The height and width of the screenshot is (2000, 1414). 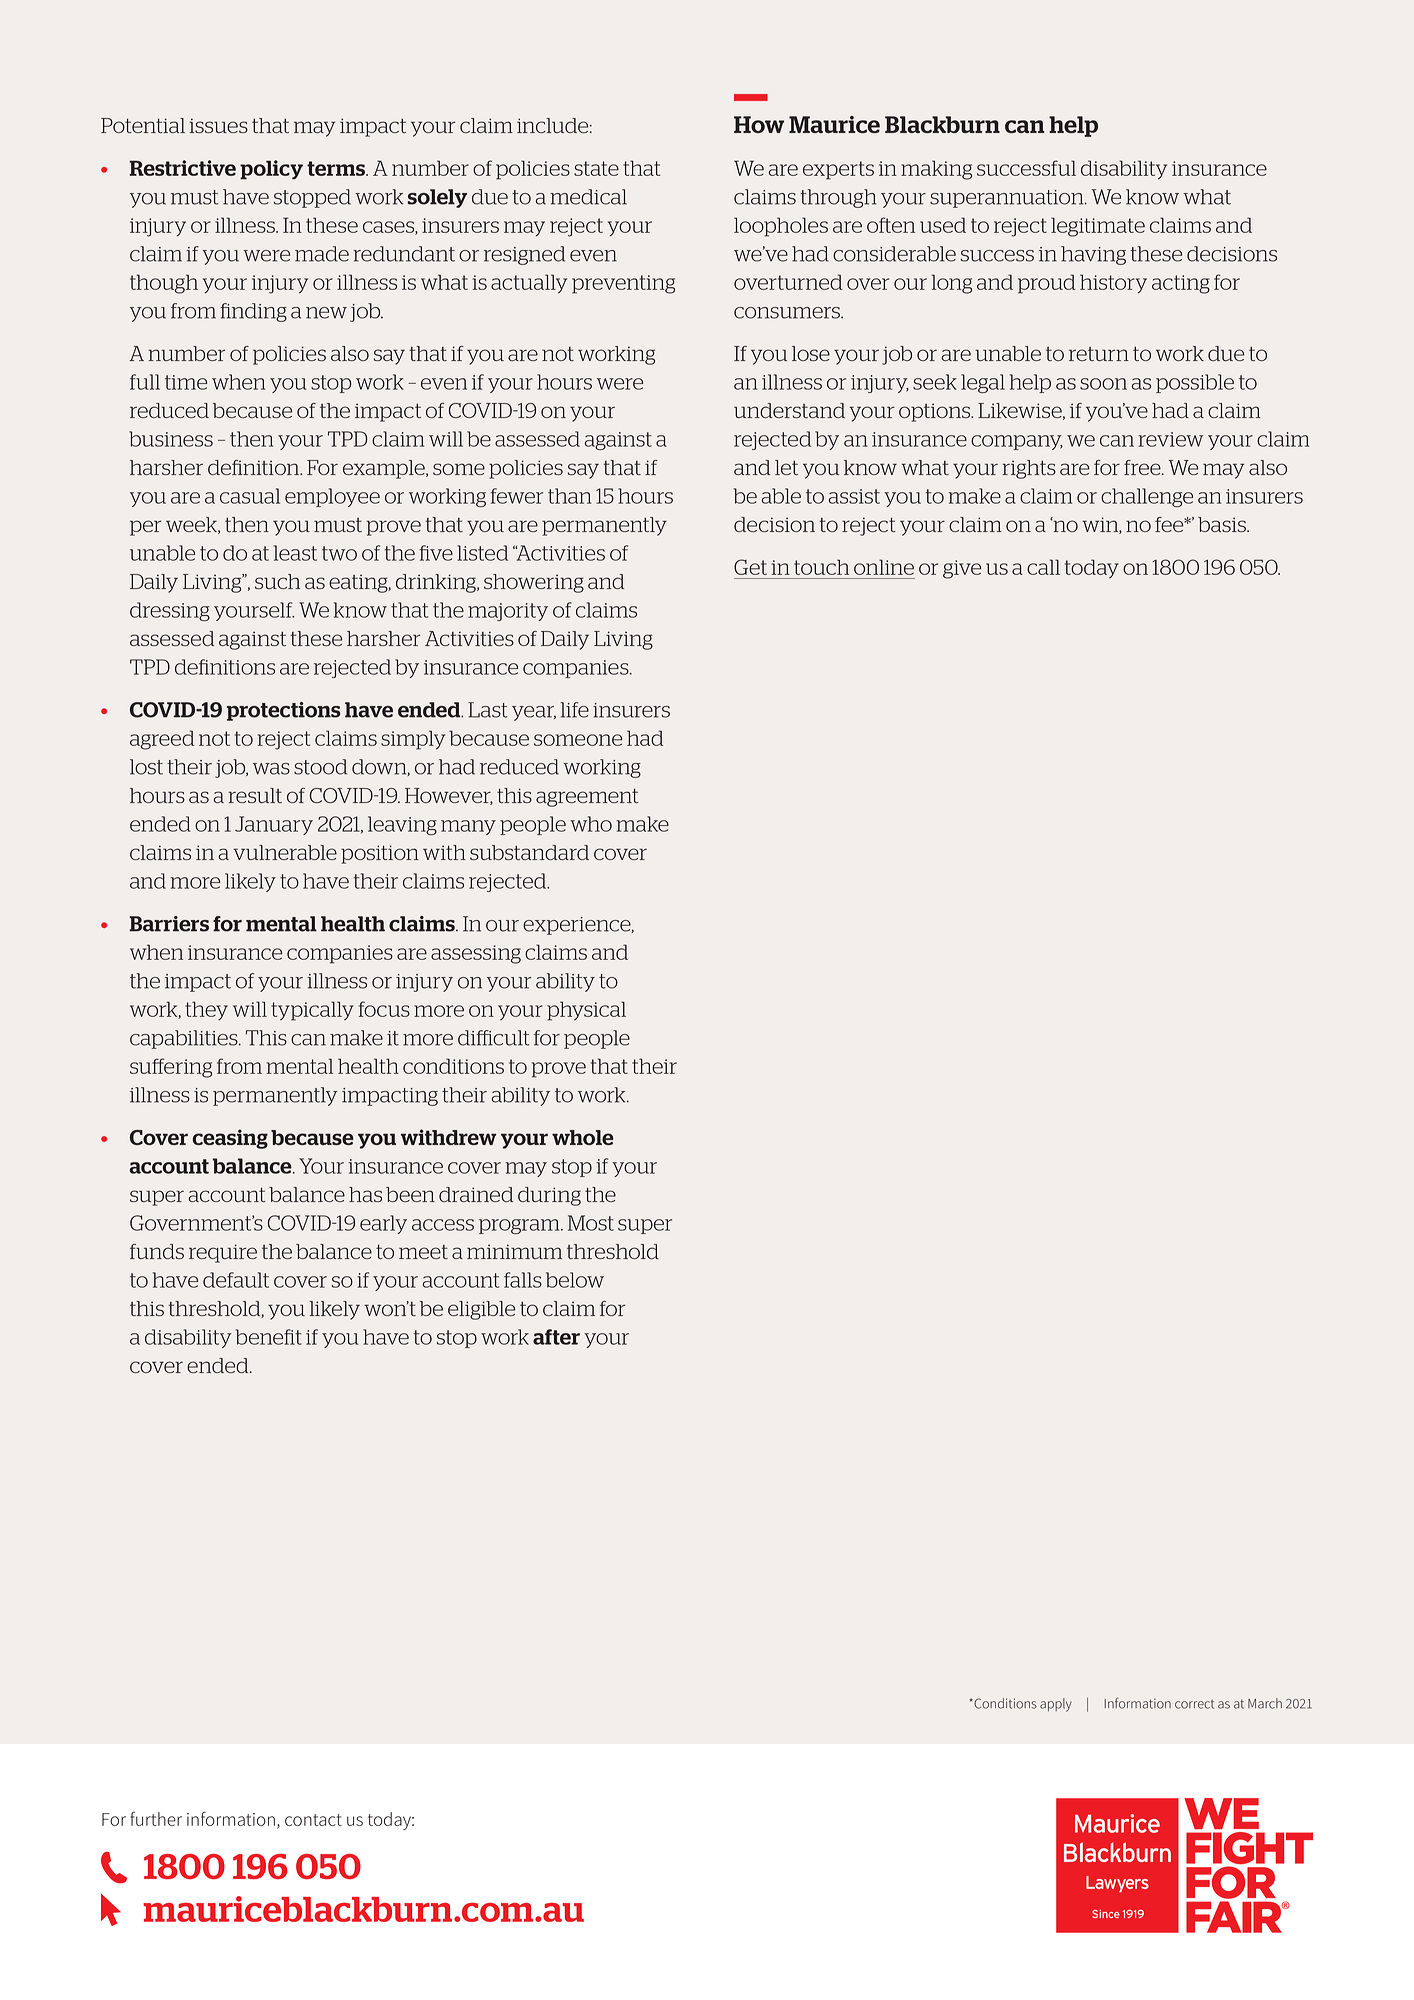 What do you see at coordinates (283, 711) in the screenshot?
I see `protections` at bounding box center [283, 711].
